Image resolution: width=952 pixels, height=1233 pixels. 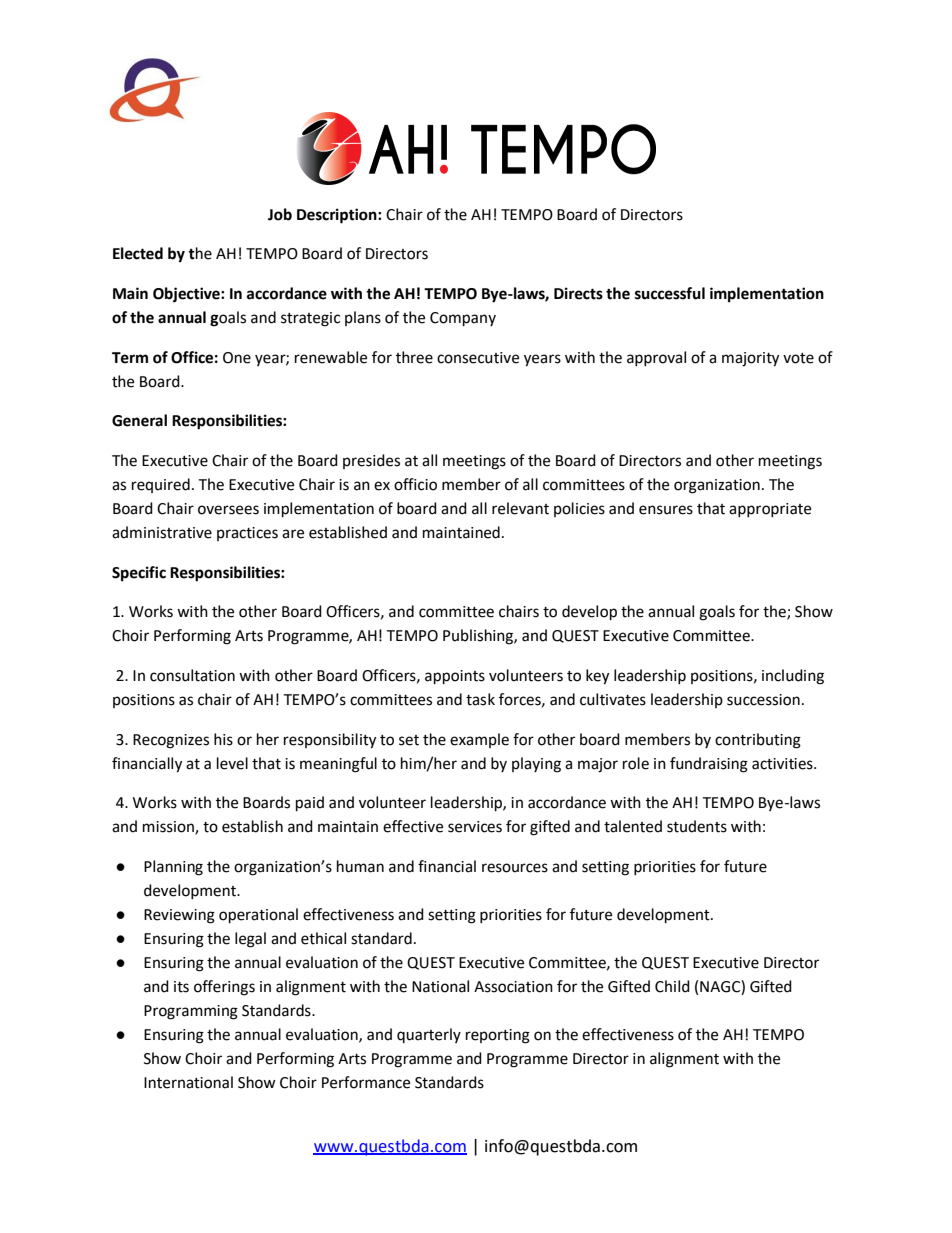 I want to click on consultation, so click(x=192, y=675).
